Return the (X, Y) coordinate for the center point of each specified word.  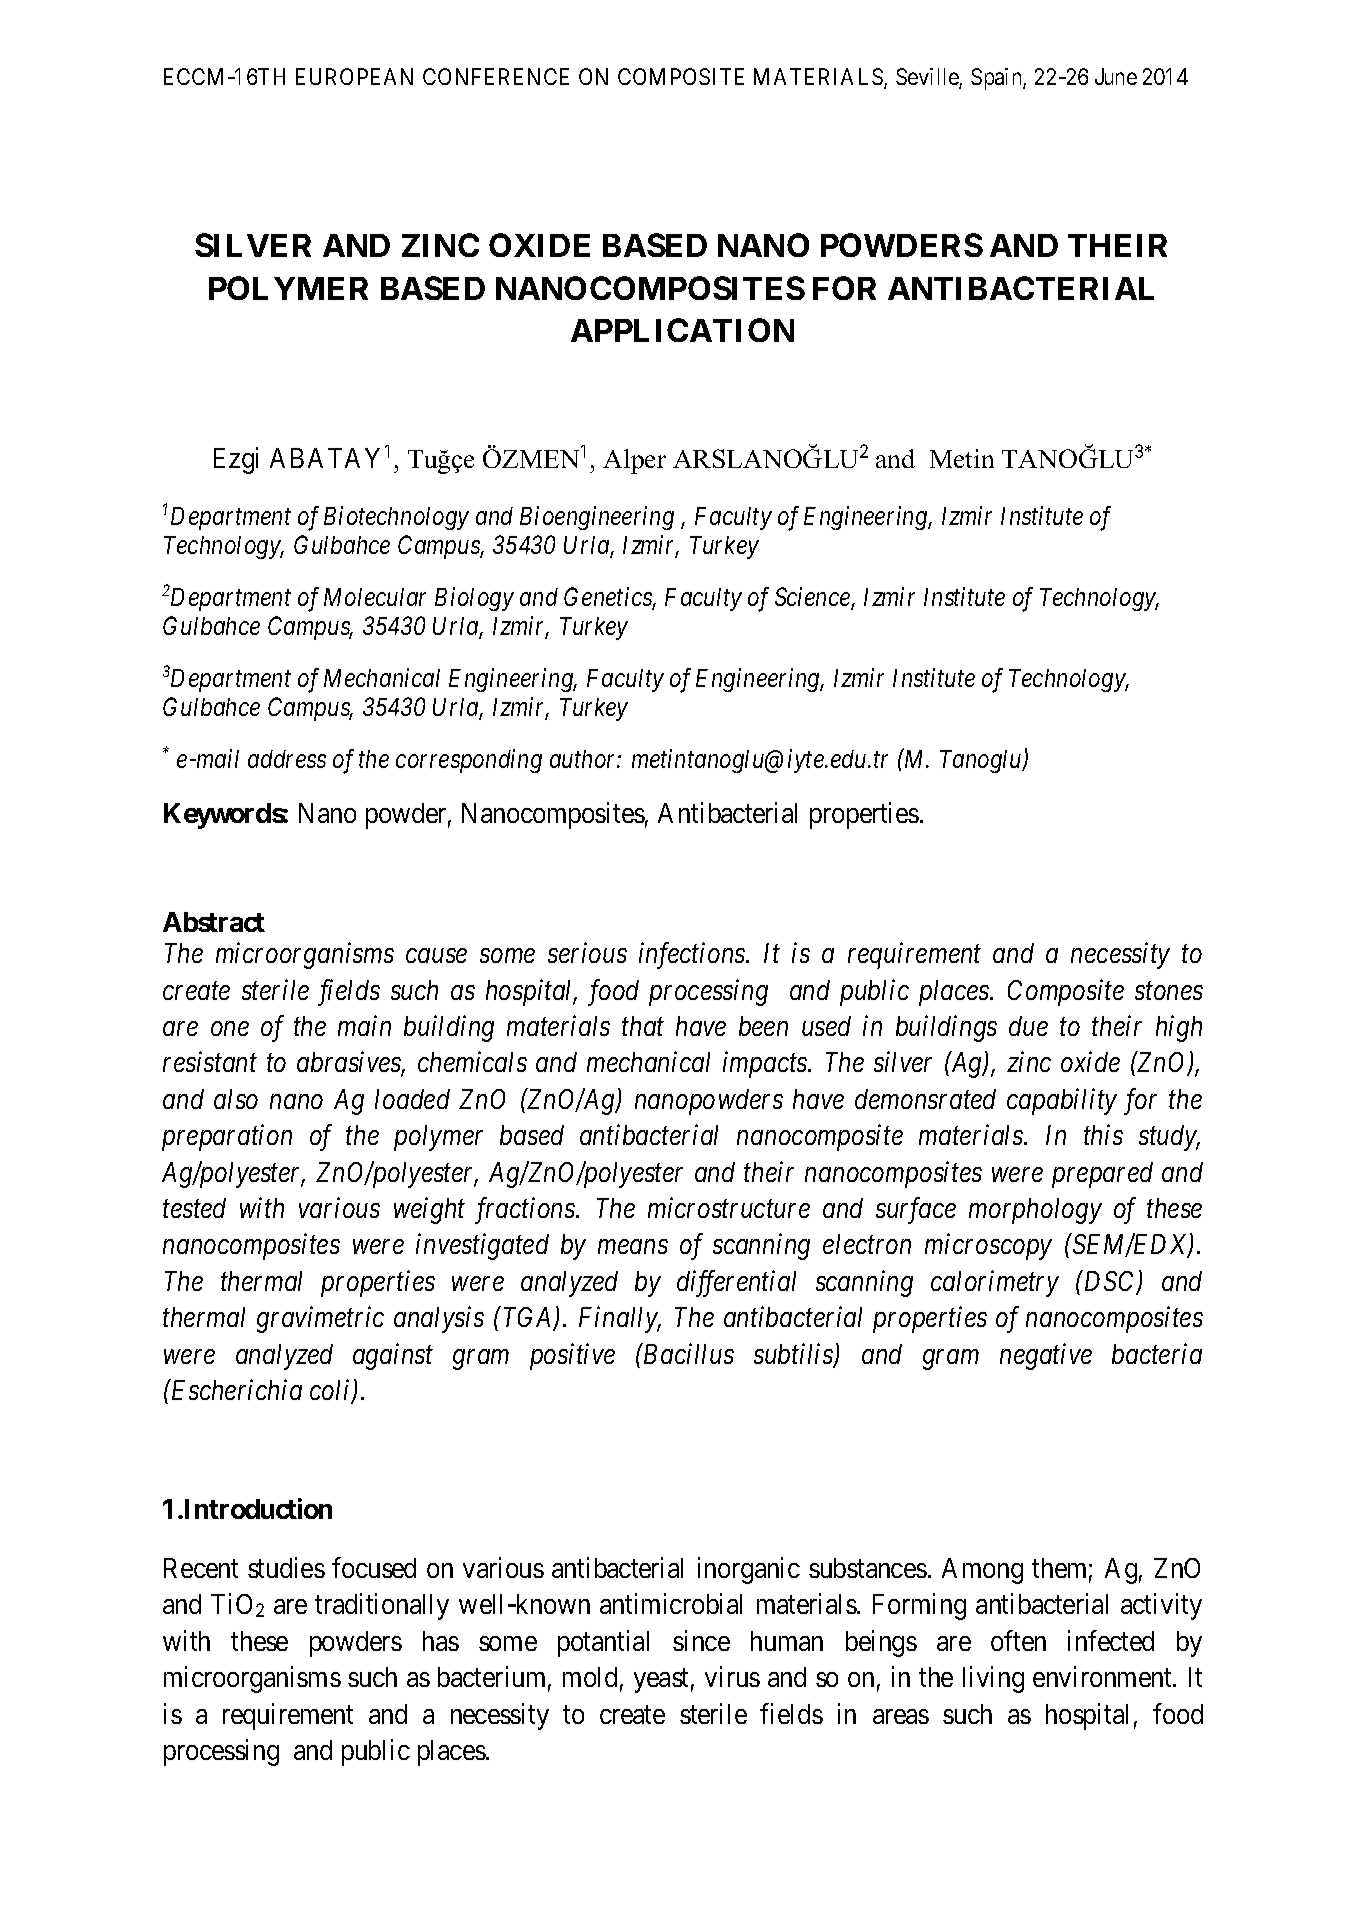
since (701, 1640)
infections (693, 956)
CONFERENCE (496, 76)
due (1028, 1026)
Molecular (375, 597)
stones (1169, 991)
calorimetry (995, 1283)
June (1116, 76)
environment (1103, 1677)
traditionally (382, 1607)
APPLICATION (682, 330)
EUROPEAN (354, 76)
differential (736, 1283)
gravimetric (320, 1320)
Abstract (214, 922)
